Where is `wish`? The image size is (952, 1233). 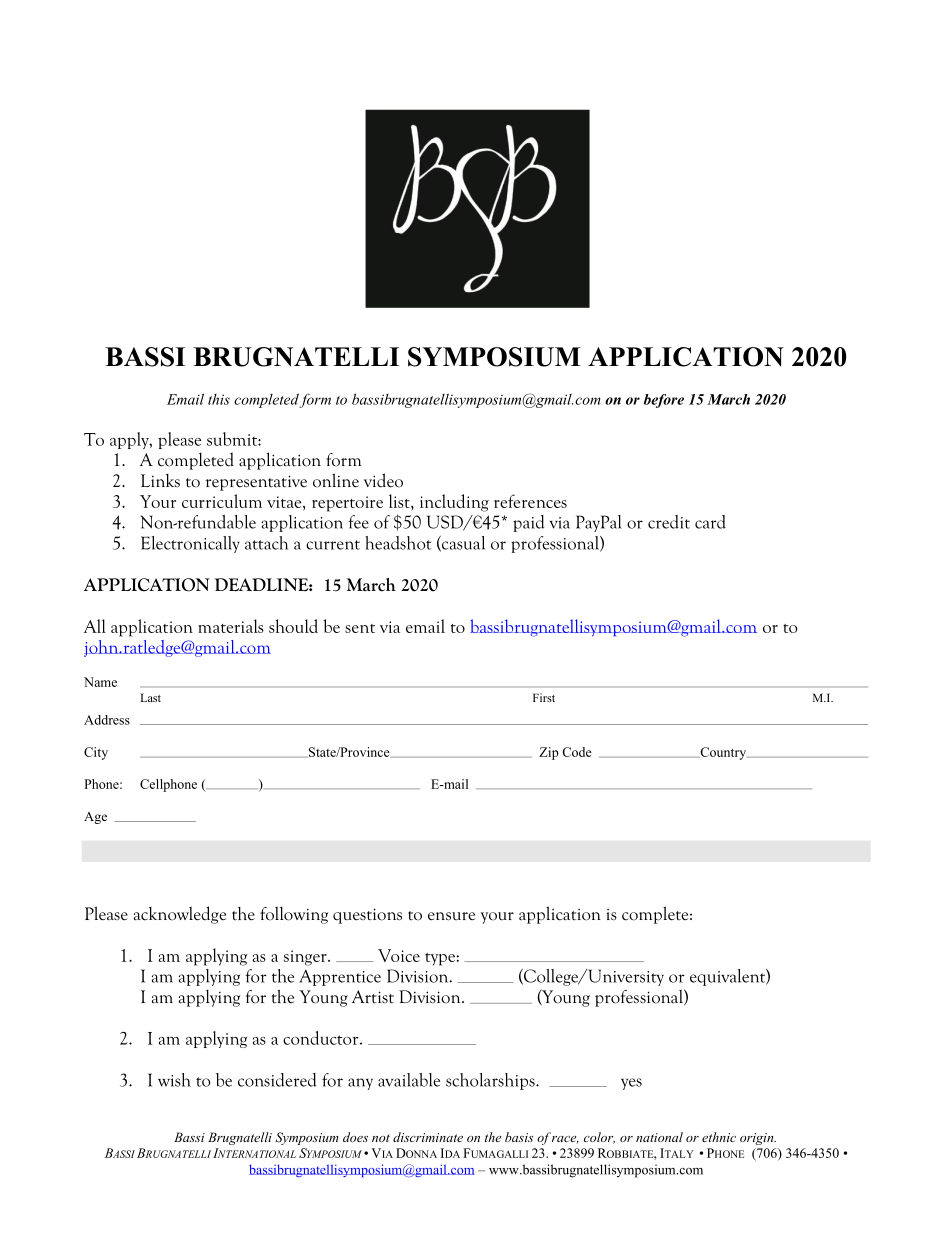
wish is located at coordinates (174, 1080).
